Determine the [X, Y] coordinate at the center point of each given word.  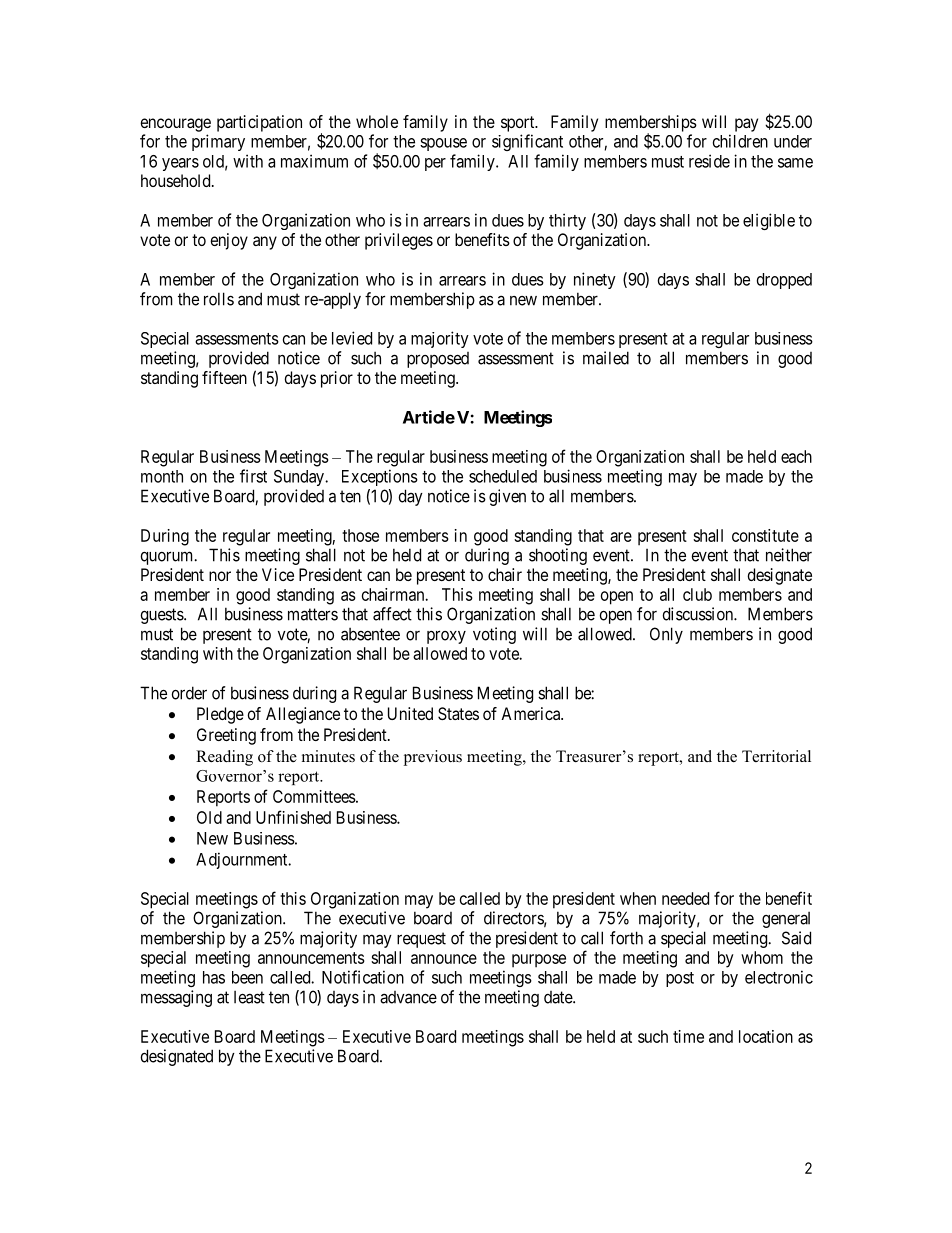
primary [218, 142]
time [688, 1036]
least [249, 997]
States [458, 713]
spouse [443, 144]
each [796, 456]
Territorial [776, 756]
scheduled [503, 476]
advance [408, 997]
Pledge [220, 715]
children [740, 141]
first [253, 476]
